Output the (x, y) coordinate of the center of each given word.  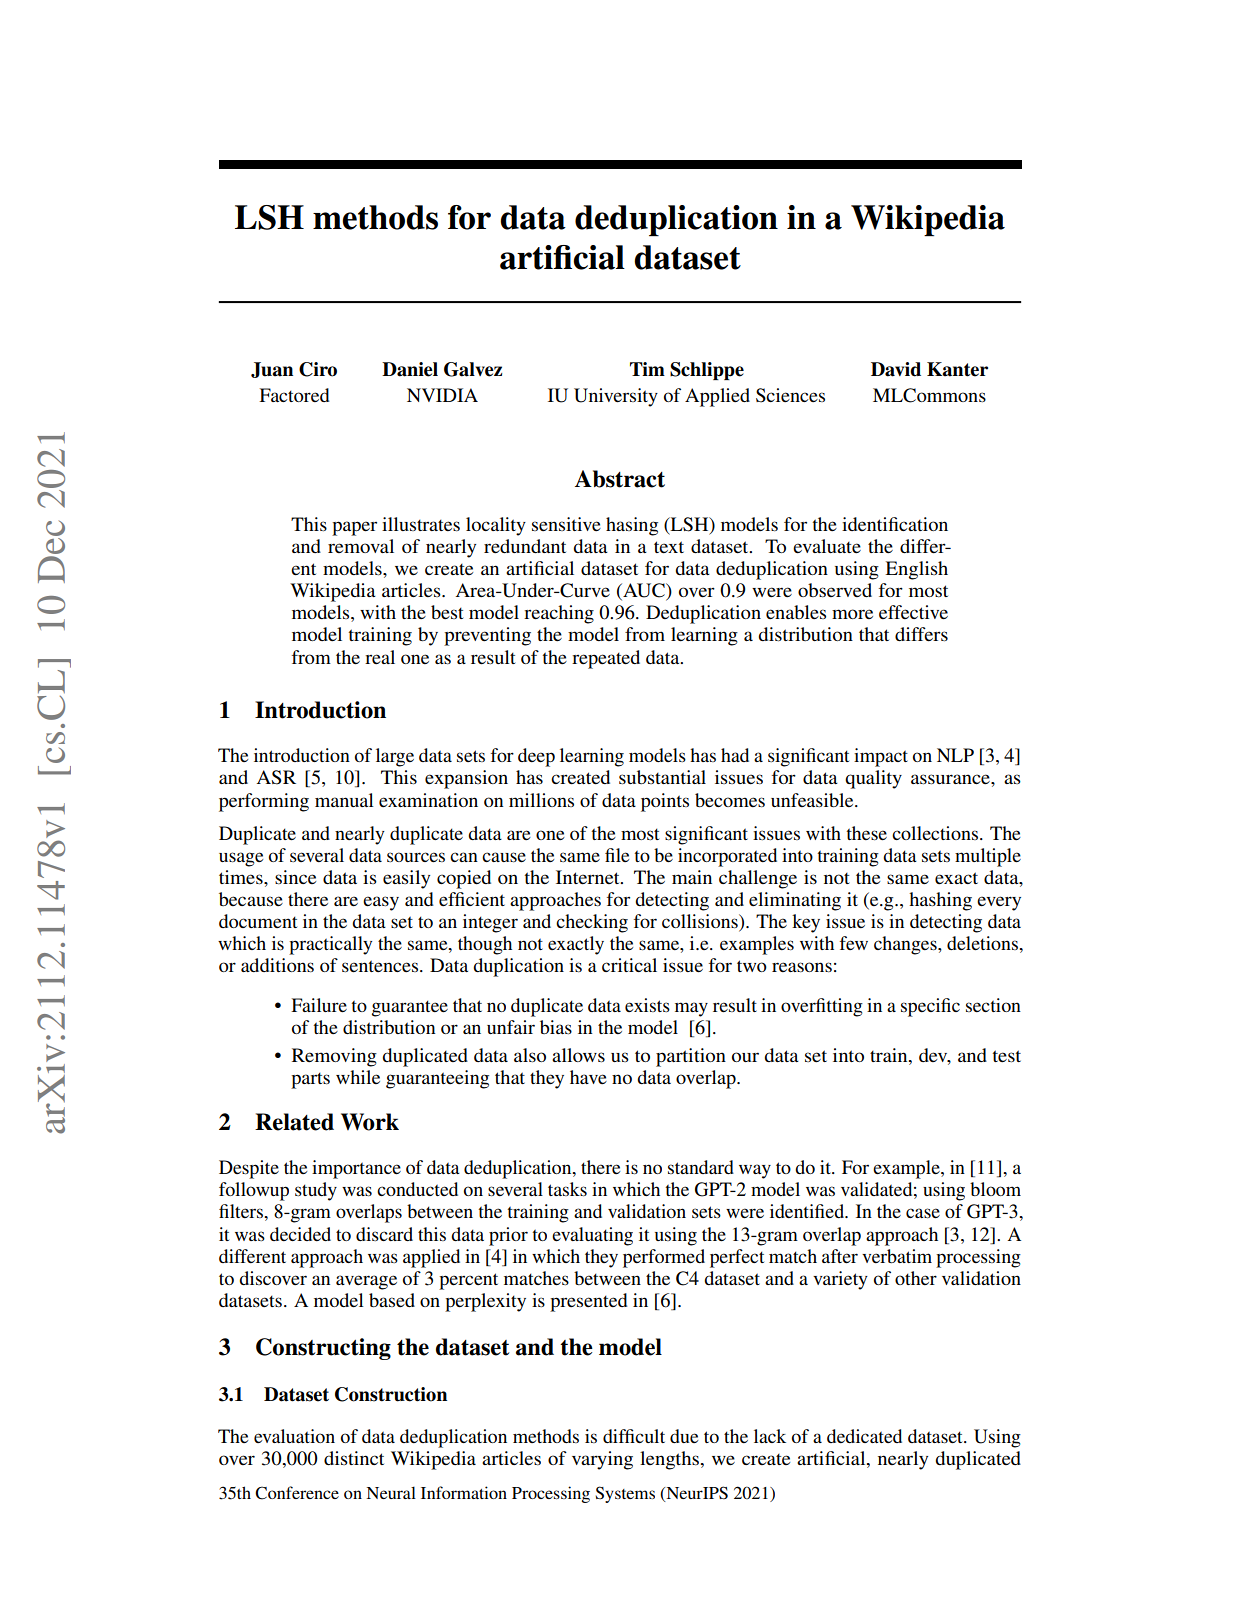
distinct (354, 1458)
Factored (294, 395)
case (923, 1213)
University (616, 397)
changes (906, 945)
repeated (606, 659)
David (896, 369)
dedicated (864, 1436)
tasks (567, 1189)
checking (592, 923)
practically (330, 945)
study (316, 1191)
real (380, 657)
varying (602, 1460)
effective (913, 612)
